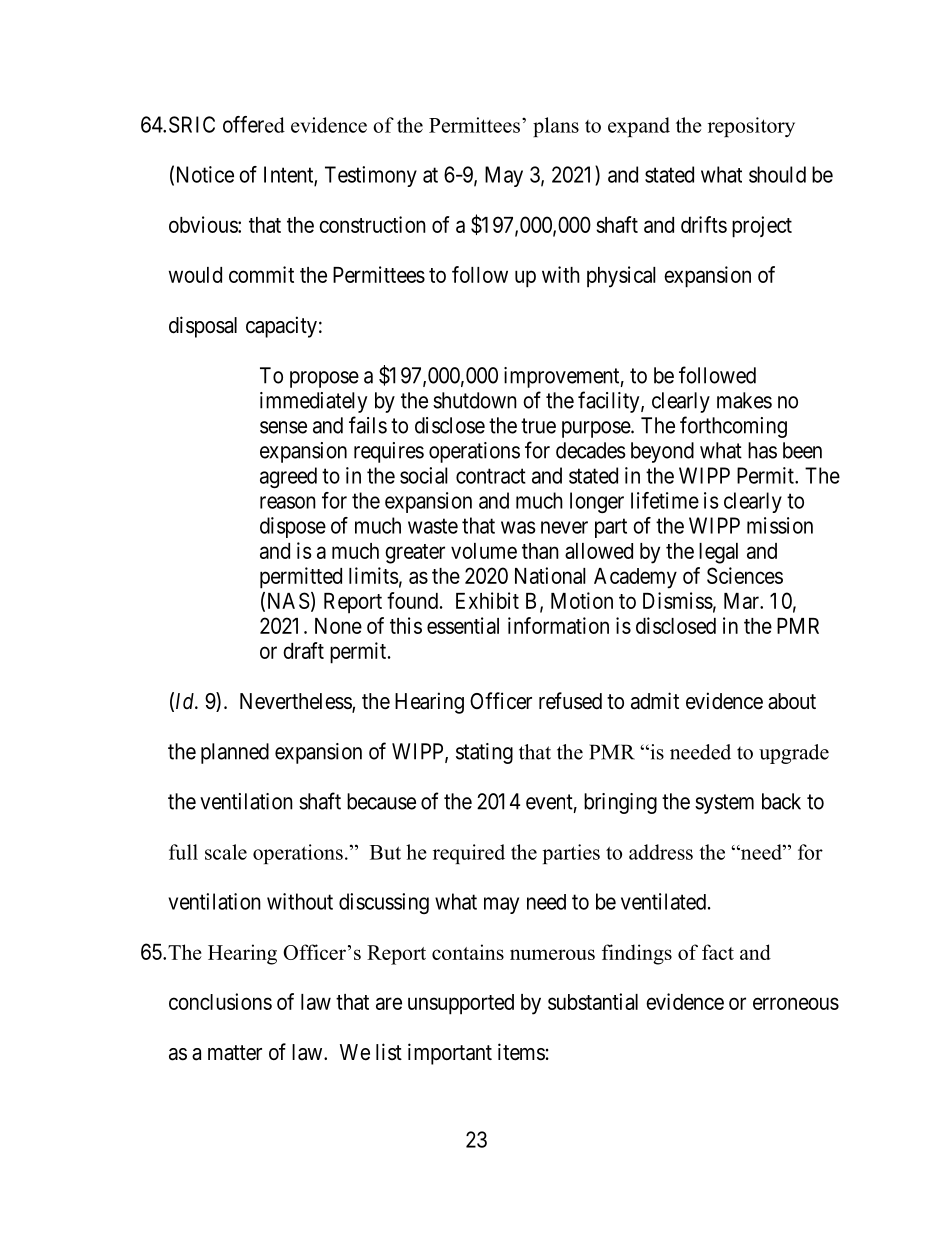 This document has width=952, height=1233. Describe the element at coordinates (745, 575) in the document. I see `Sciences` at that location.
